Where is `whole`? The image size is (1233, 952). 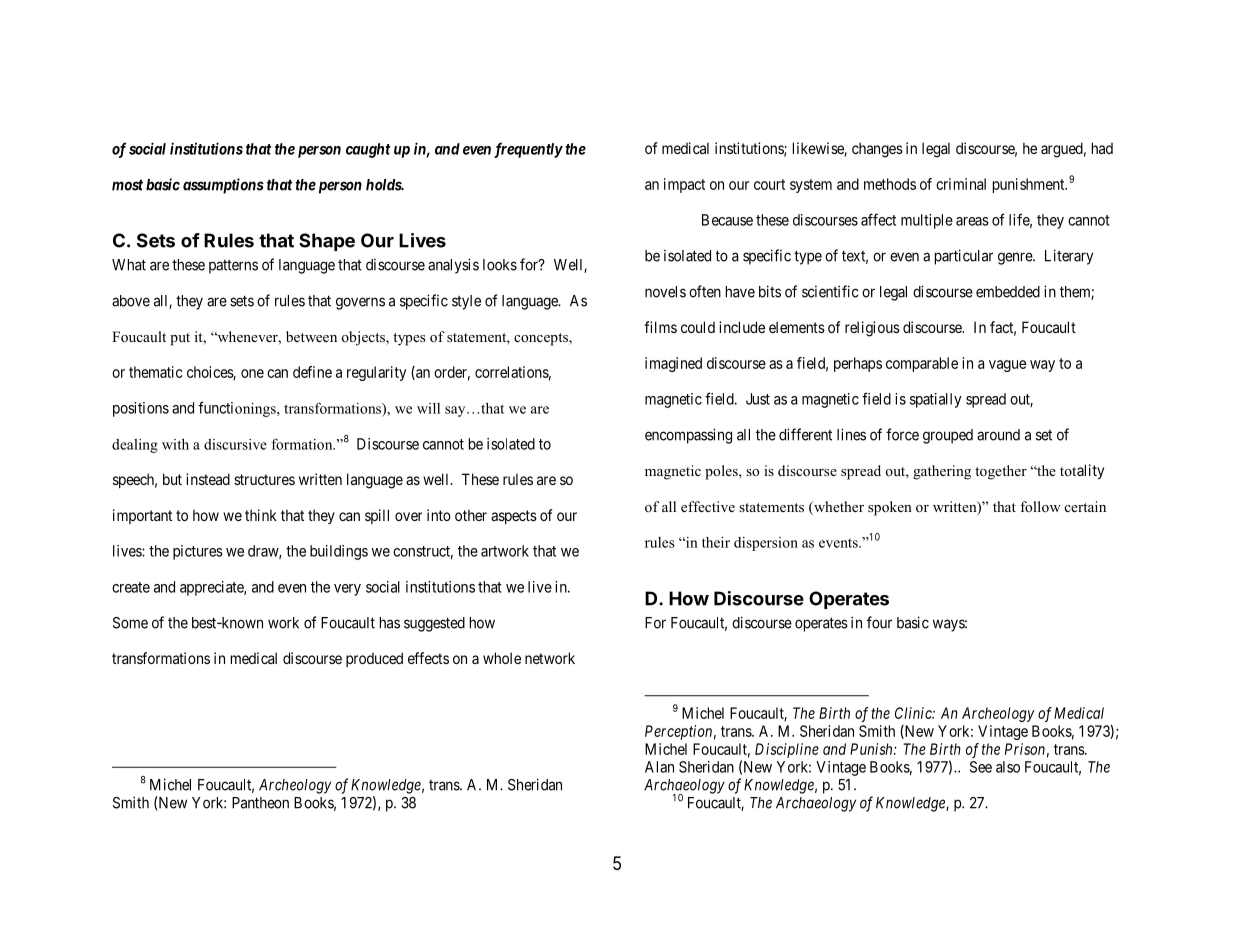
whole is located at coordinates (502, 658).
